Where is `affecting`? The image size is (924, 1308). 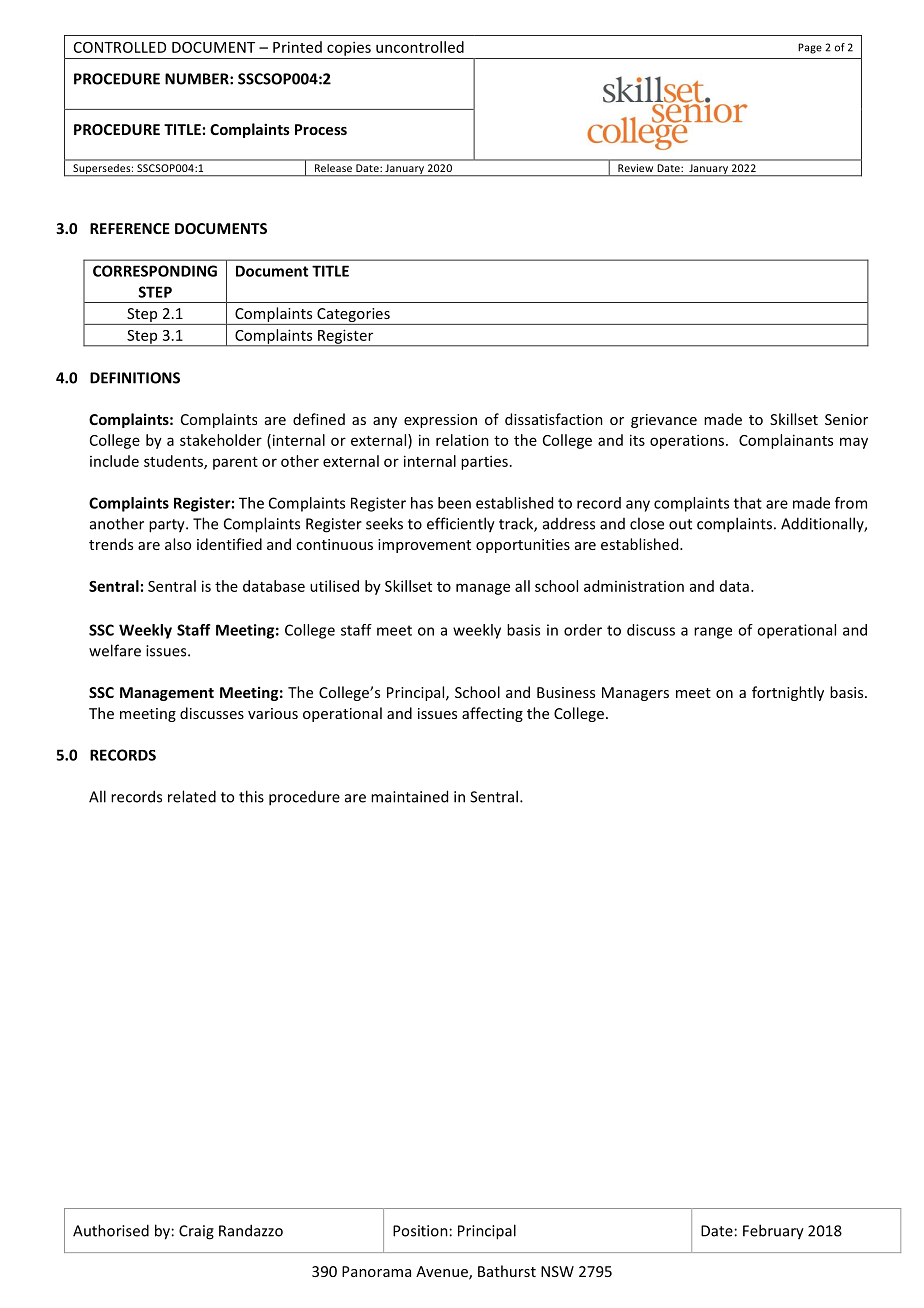 affecting is located at coordinates (492, 714).
